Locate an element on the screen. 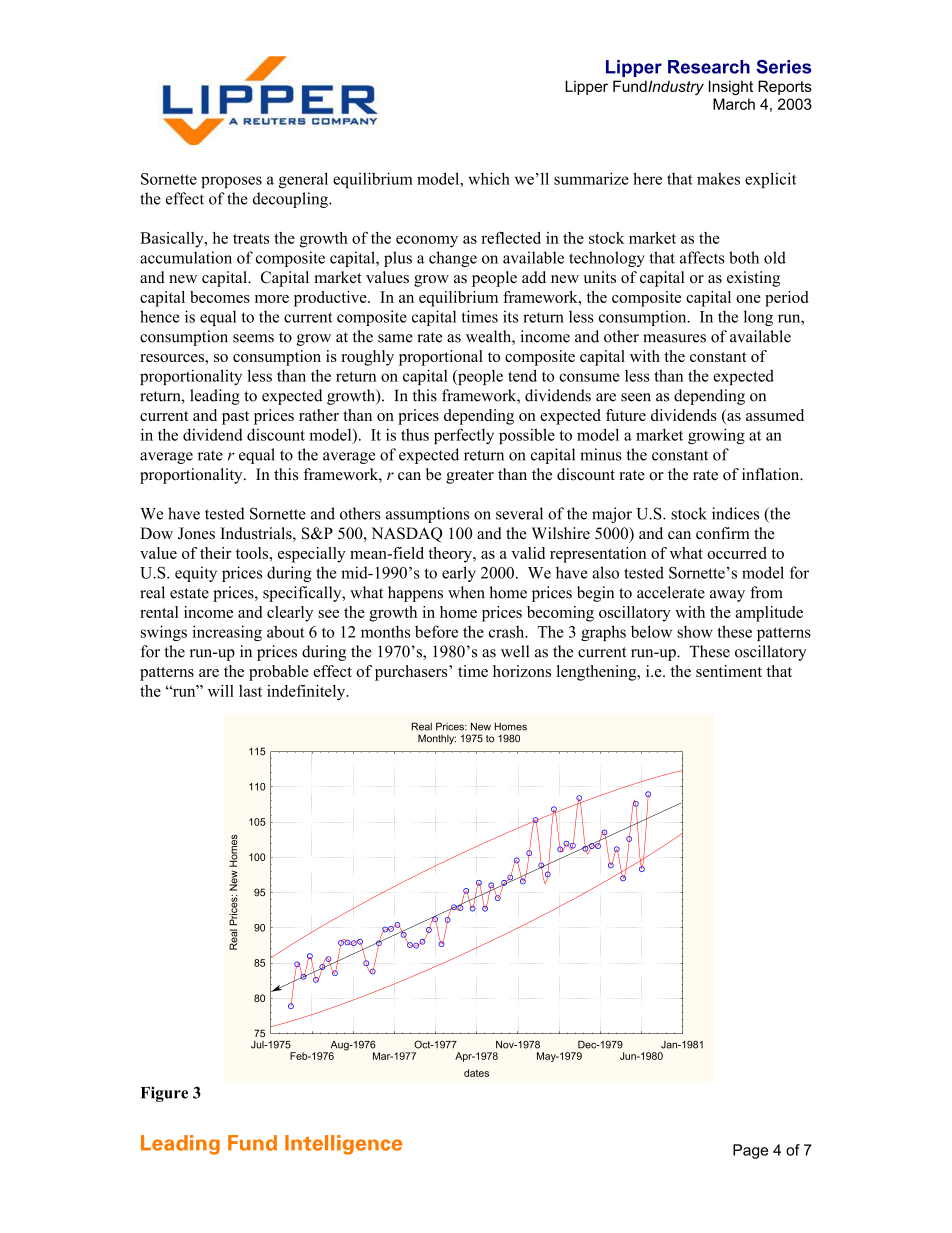 This screenshot has height=1233, width=952. proposes is located at coordinates (231, 182).
